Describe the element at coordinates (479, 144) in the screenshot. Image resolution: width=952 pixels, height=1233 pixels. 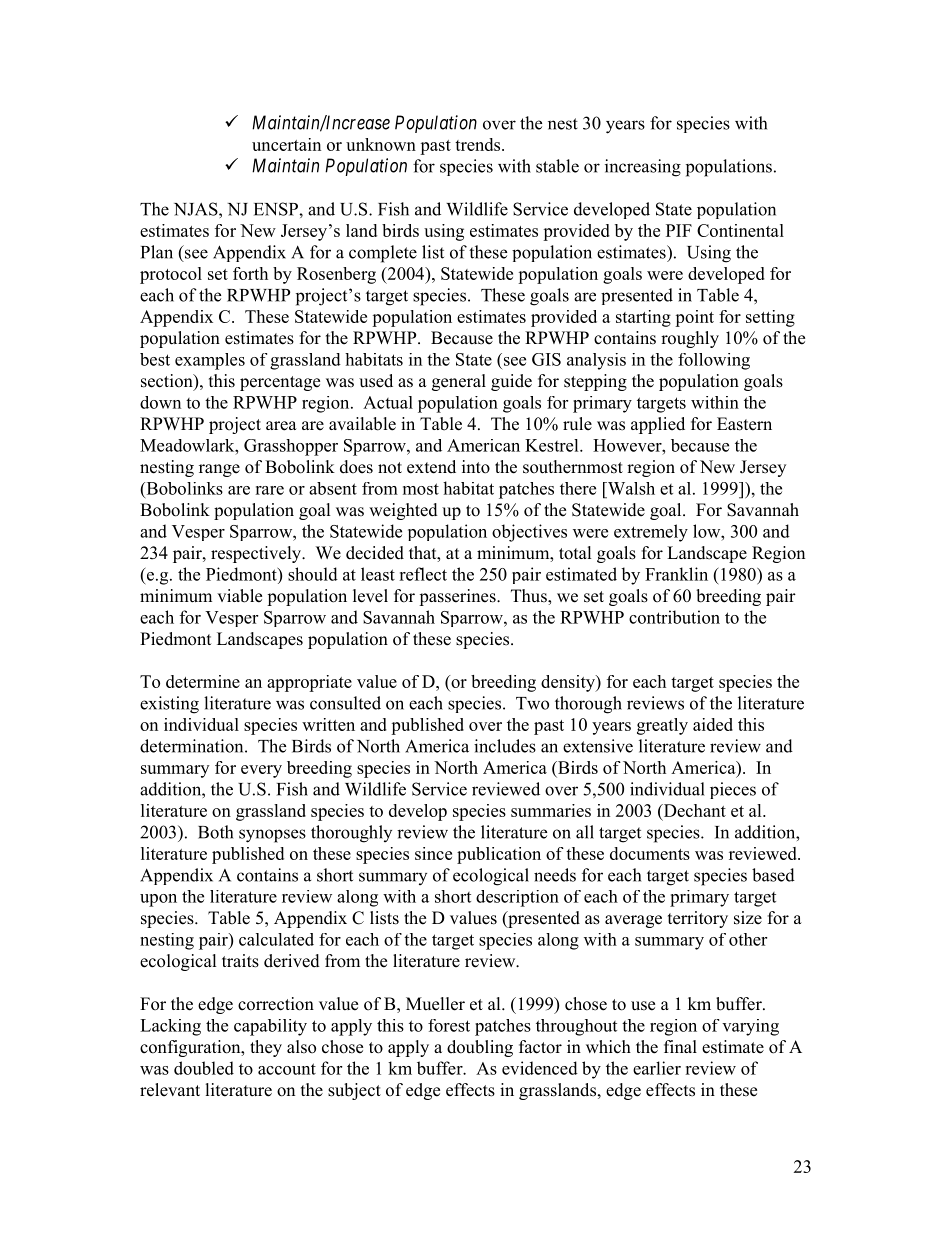
I see `trends` at that location.
